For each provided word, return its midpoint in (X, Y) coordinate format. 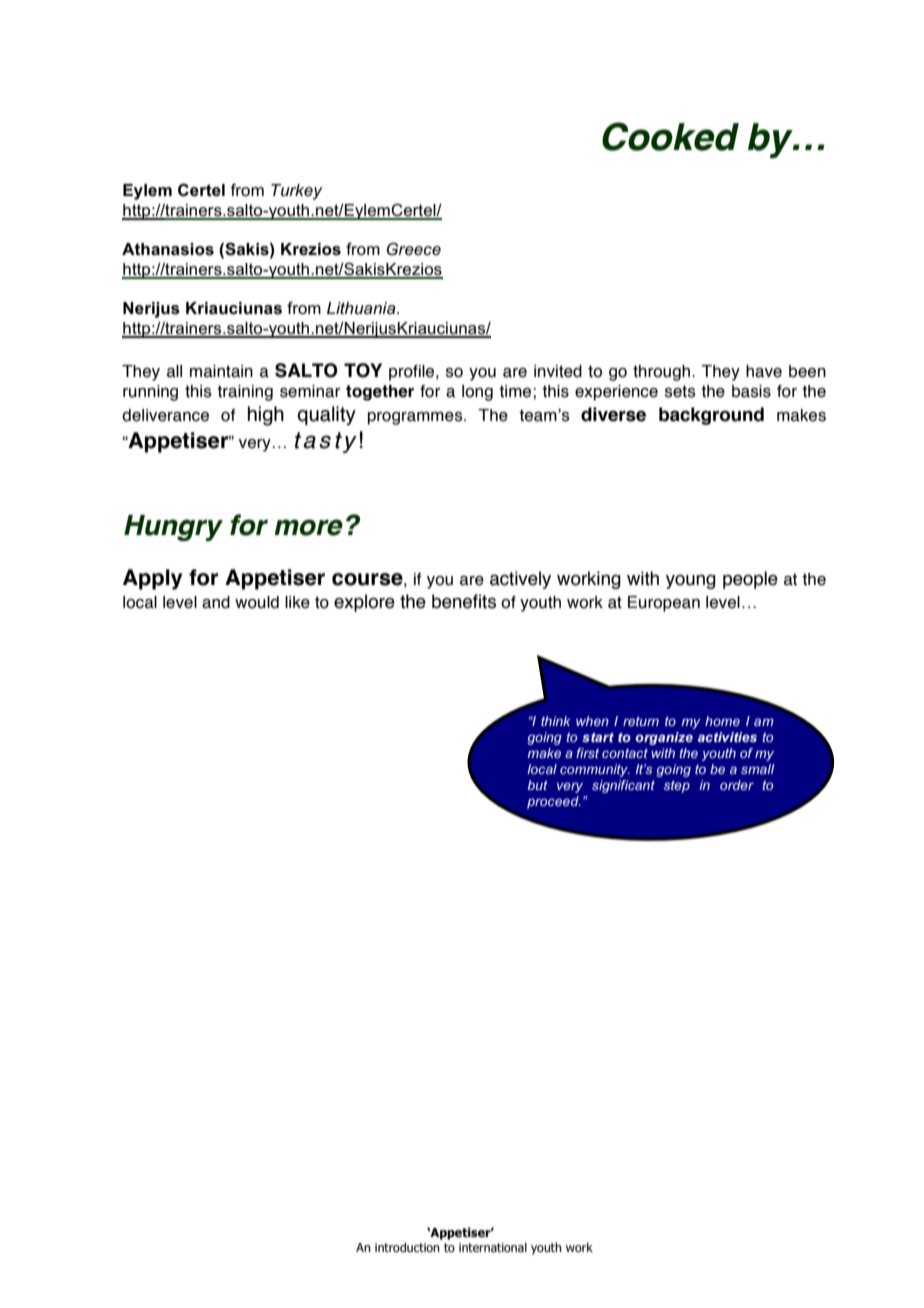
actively (520, 580)
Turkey (297, 192)
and (216, 602)
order (737, 785)
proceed (554, 802)
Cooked (670, 136)
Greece (414, 248)
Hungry (173, 528)
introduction (407, 1247)
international (493, 1247)
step (677, 786)
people (750, 580)
